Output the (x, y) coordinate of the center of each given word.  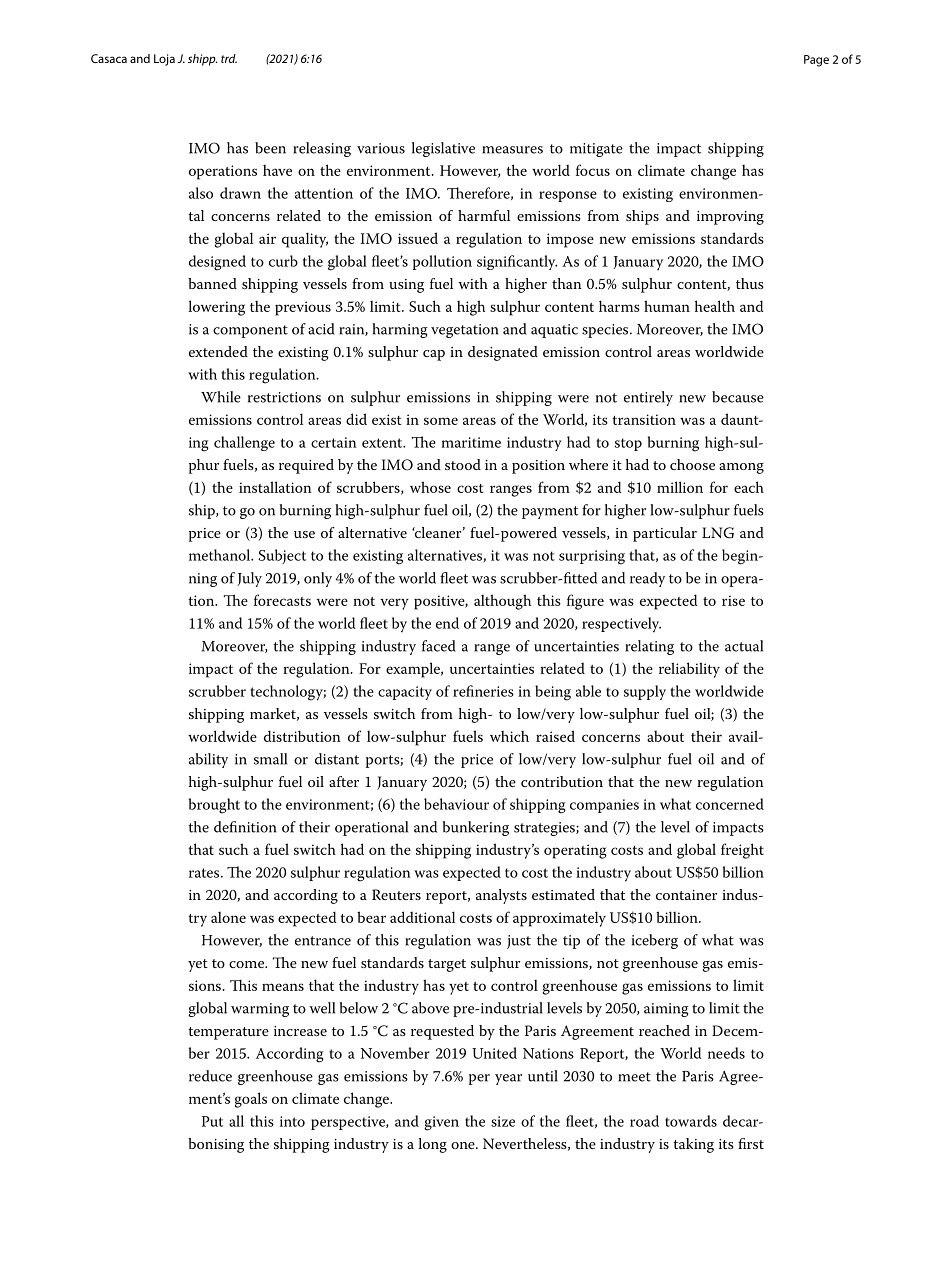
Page (816, 61)
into (292, 1121)
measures (513, 150)
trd (229, 58)
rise (733, 600)
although (502, 602)
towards (691, 1121)
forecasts (282, 600)
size (503, 1121)
